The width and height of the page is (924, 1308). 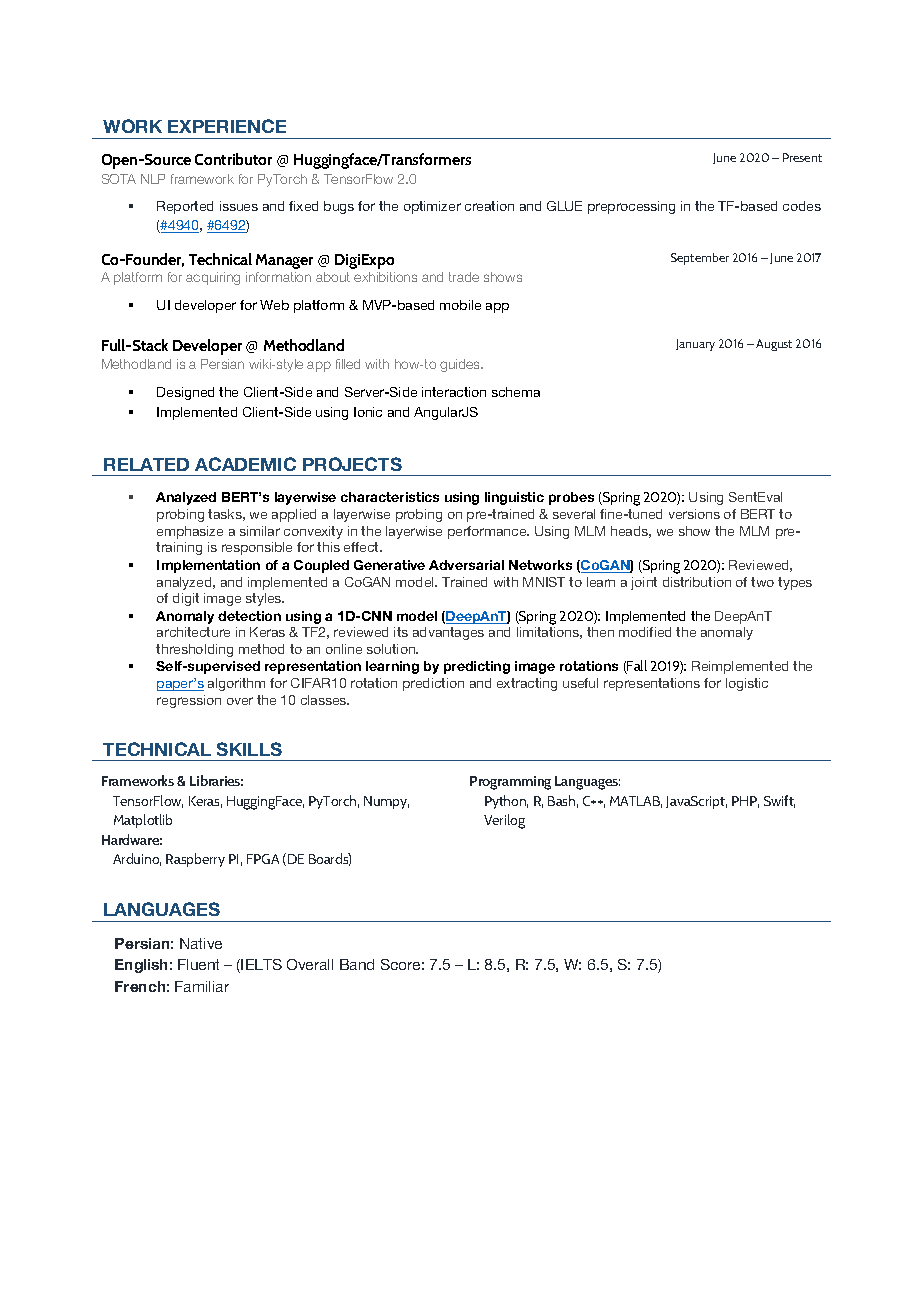 What do you see at coordinates (198, 964) in the page?
I see `Fluent` at bounding box center [198, 964].
